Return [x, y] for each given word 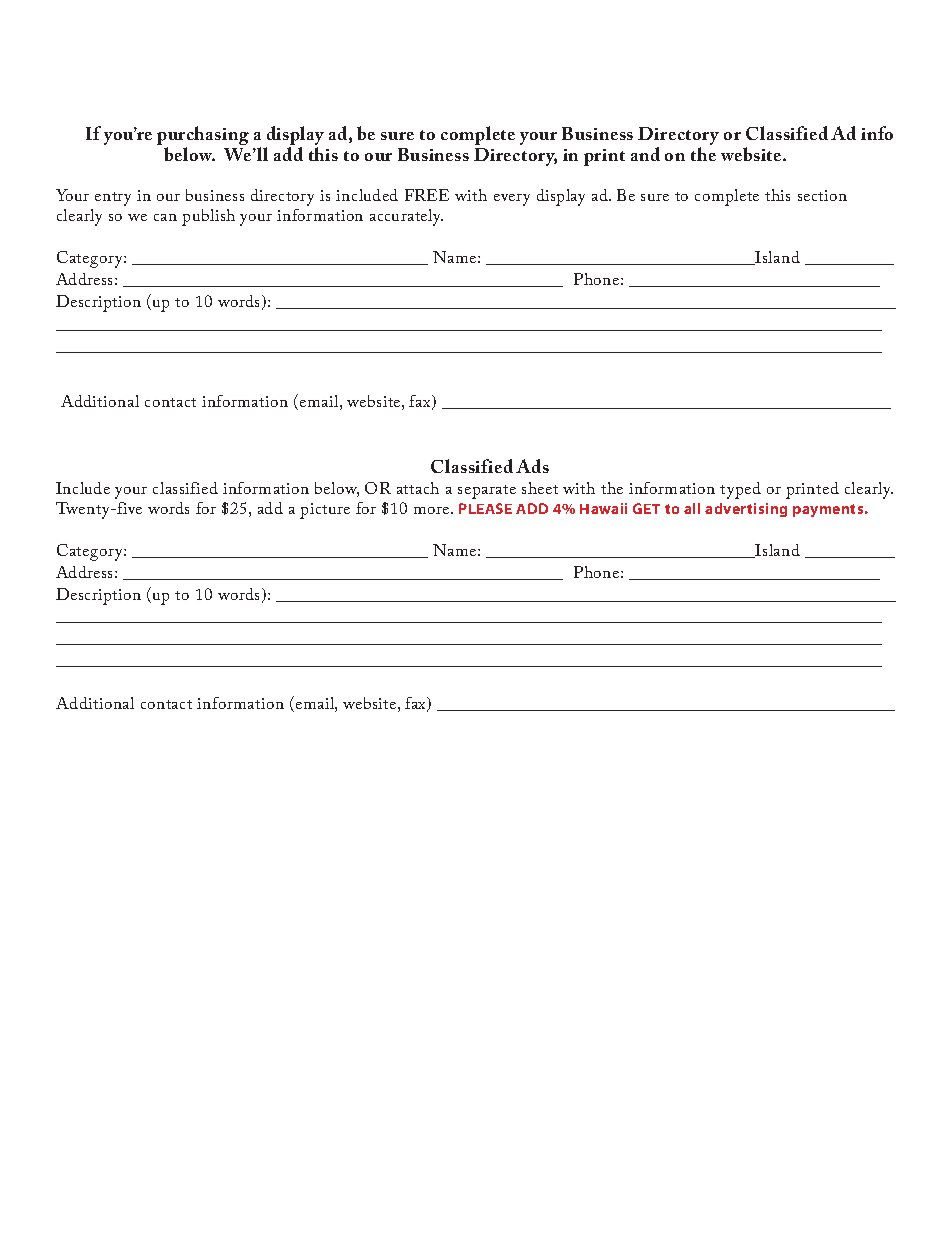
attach [418, 488]
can [165, 217]
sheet [540, 488]
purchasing [203, 137]
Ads [532, 466]
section [822, 195]
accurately [406, 217]
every [512, 200]
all [692, 508]
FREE [427, 195]
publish [208, 217]
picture [325, 511]
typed [740, 490]
